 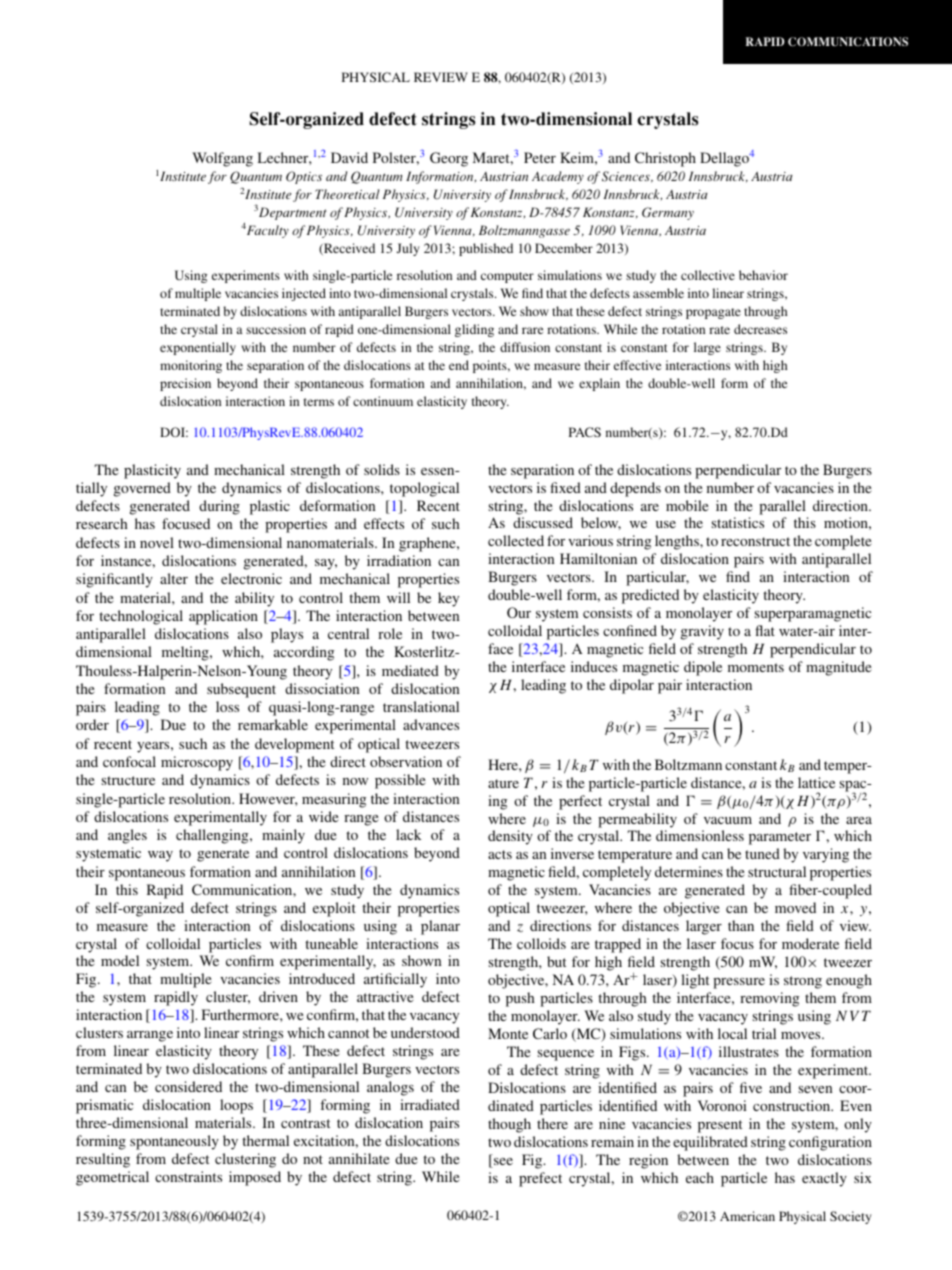 What do you see at coordinates (424, 489) in the image?
I see `topological` at bounding box center [424, 489].
